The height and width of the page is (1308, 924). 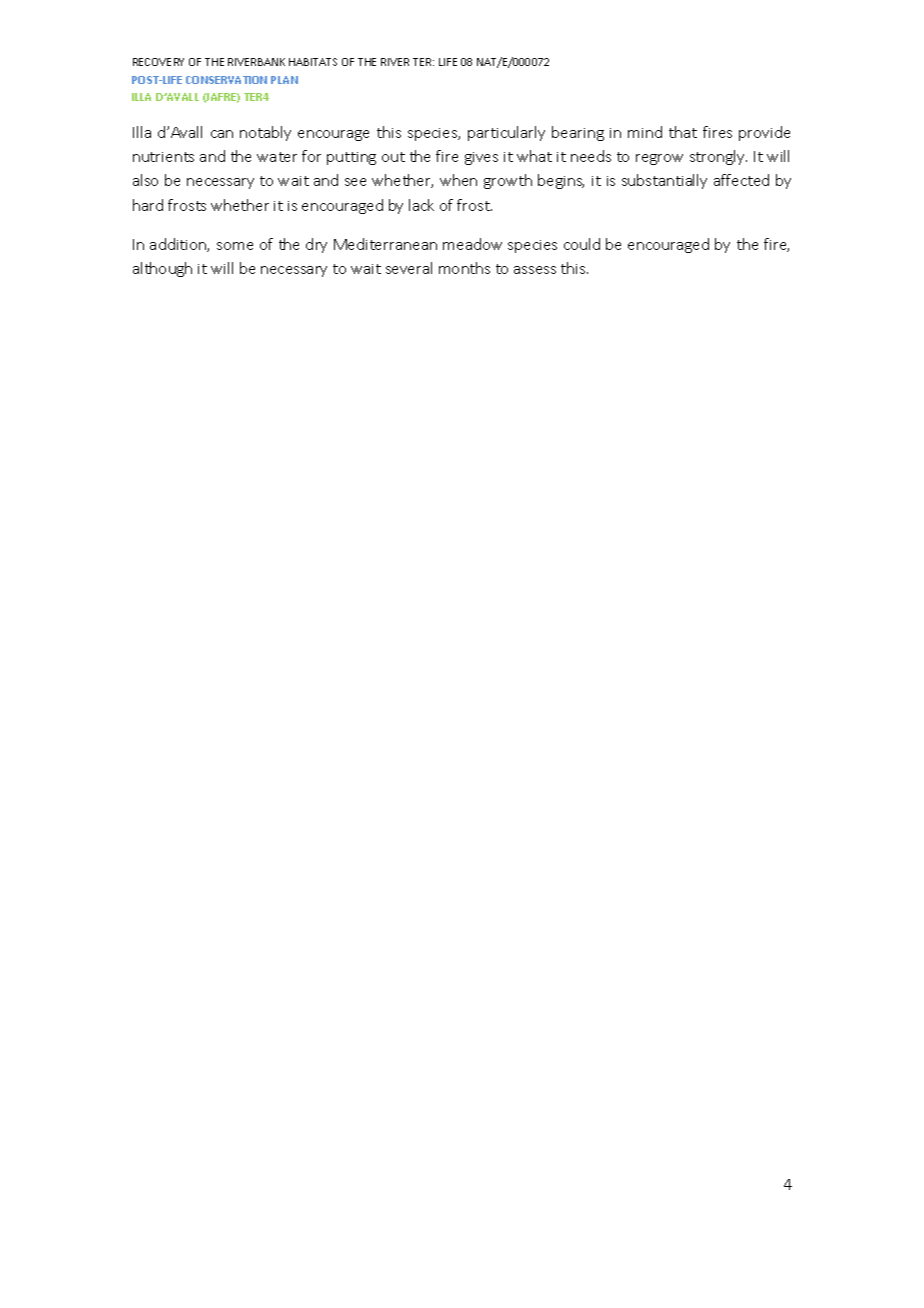 What do you see at coordinates (313, 62) in the page?
I see `HABITATS` at bounding box center [313, 62].
